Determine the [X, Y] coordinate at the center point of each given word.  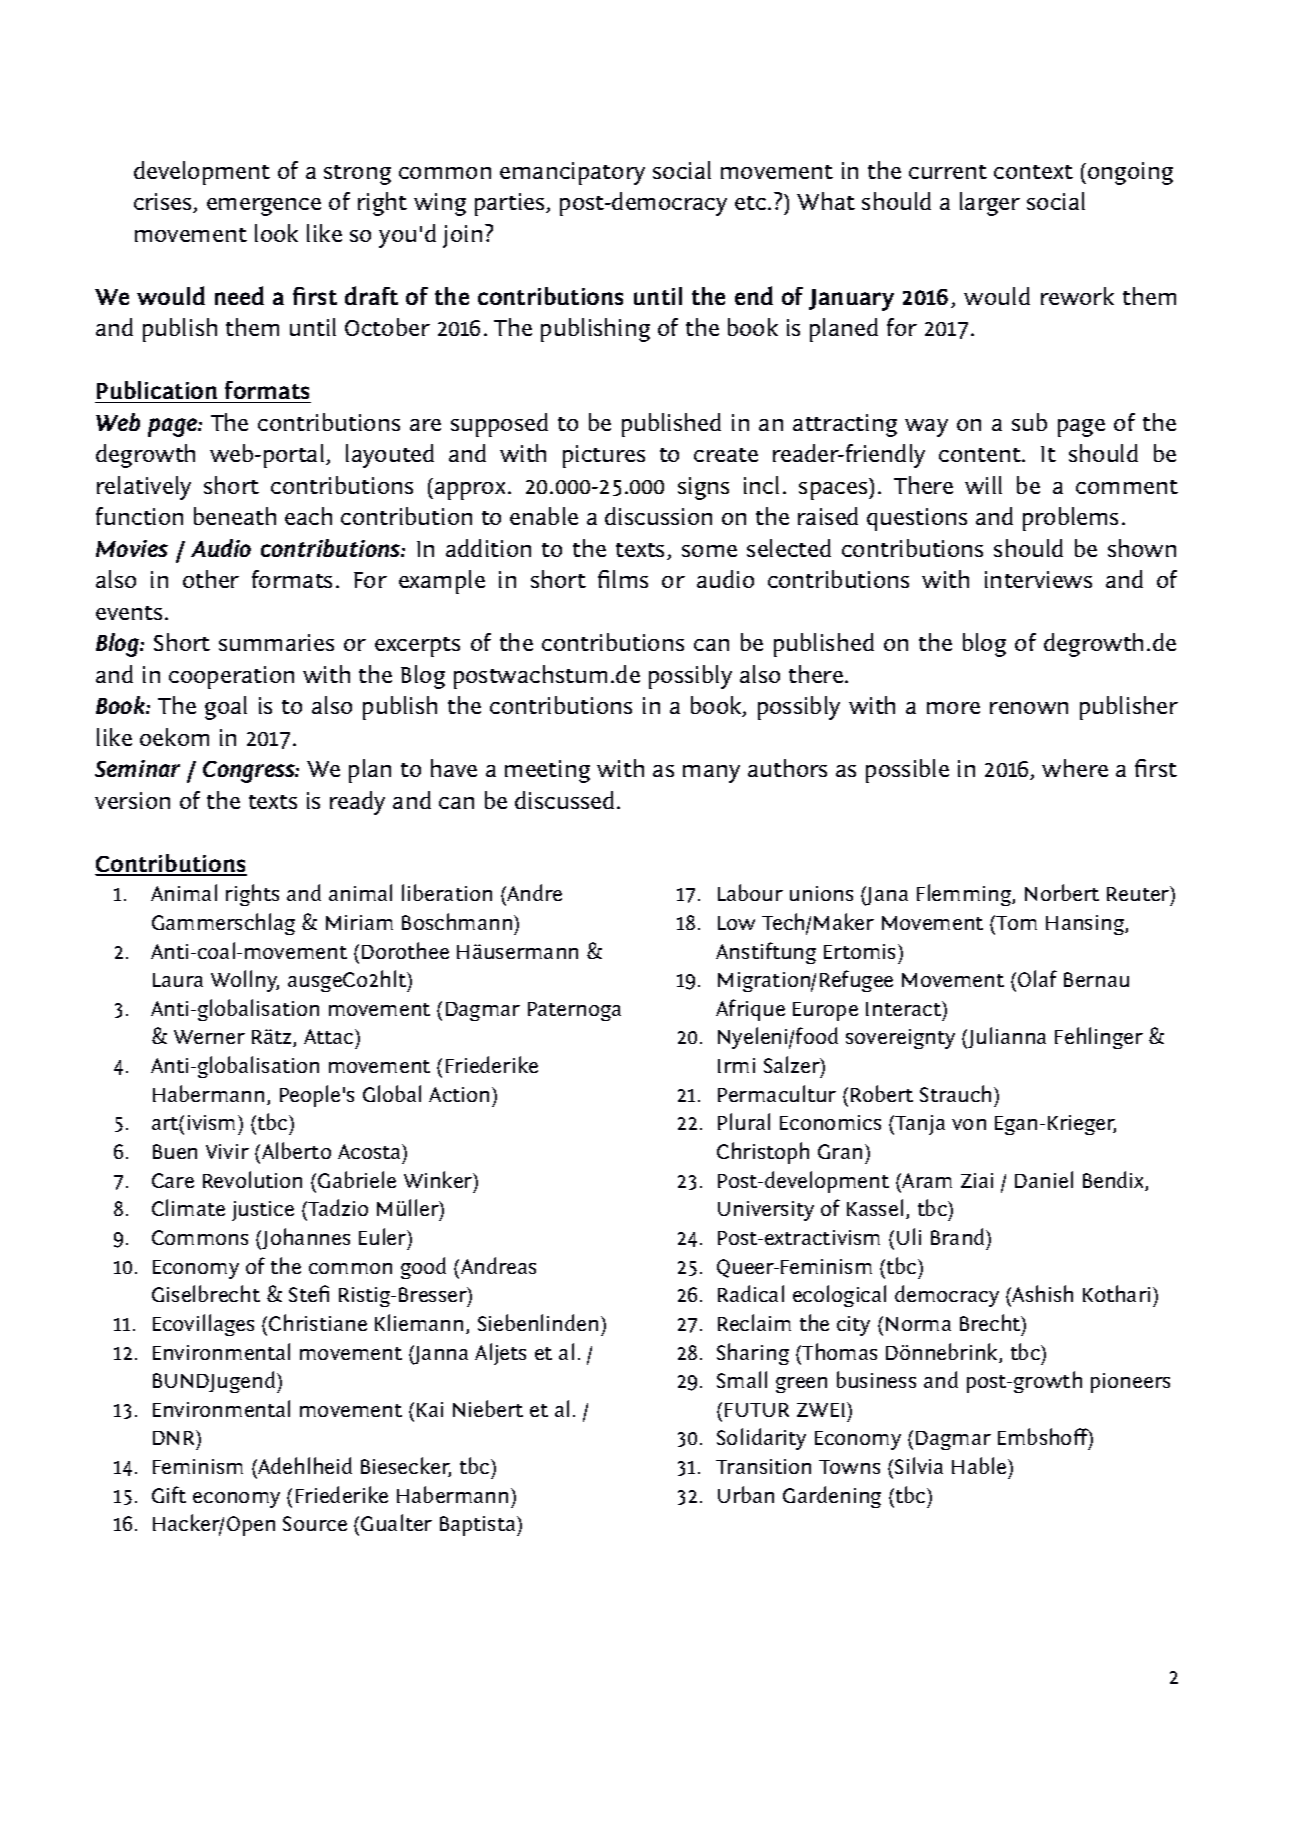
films [623, 579]
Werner [209, 1037]
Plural [744, 1121]
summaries [276, 642]
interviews [1038, 579]
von [969, 1124]
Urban [746, 1494]
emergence [264, 207]
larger [990, 204]
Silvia [919, 1465]
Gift [169, 1494]
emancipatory [572, 173]
